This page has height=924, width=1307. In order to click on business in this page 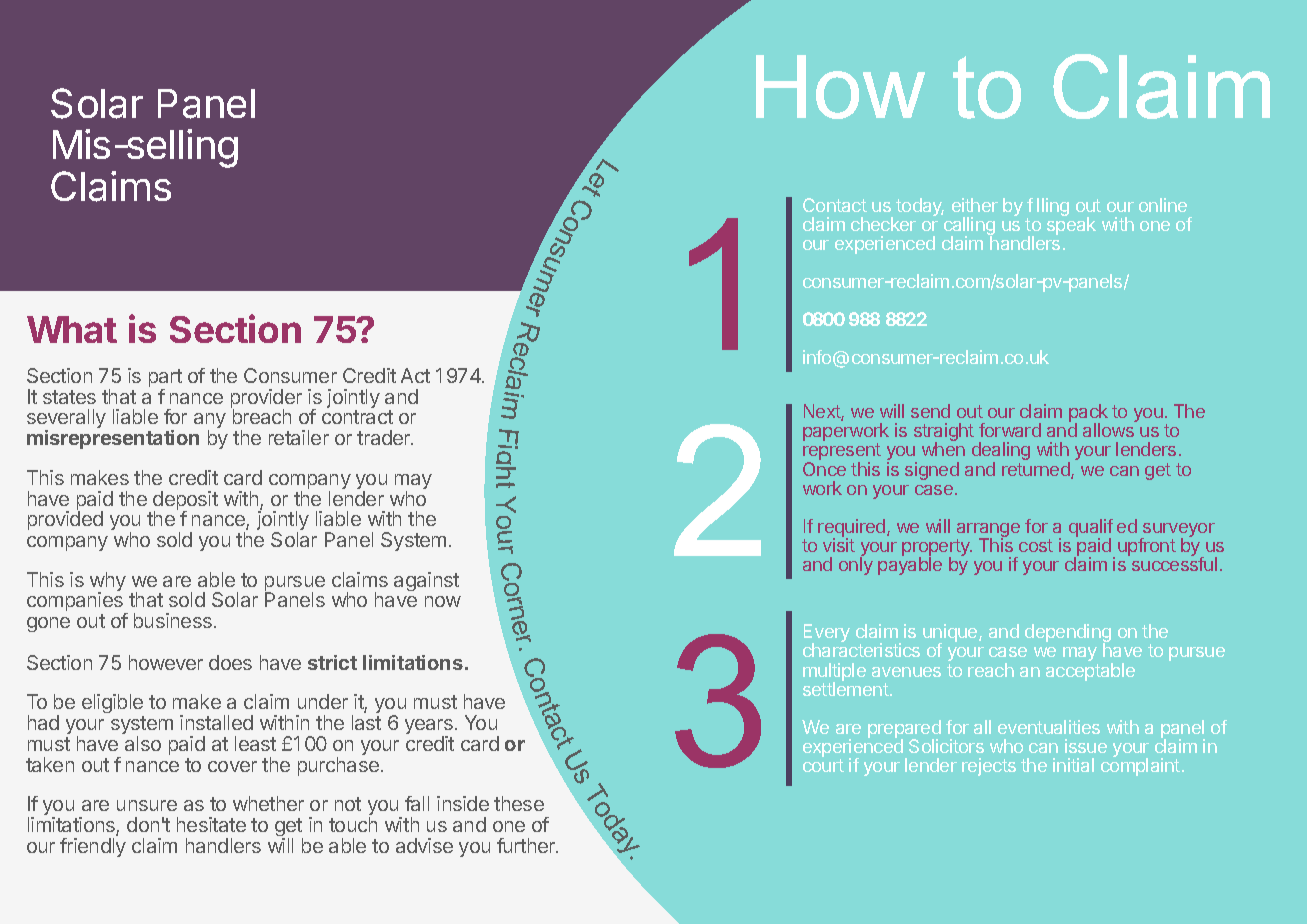, I will do `click(173, 620)`.
